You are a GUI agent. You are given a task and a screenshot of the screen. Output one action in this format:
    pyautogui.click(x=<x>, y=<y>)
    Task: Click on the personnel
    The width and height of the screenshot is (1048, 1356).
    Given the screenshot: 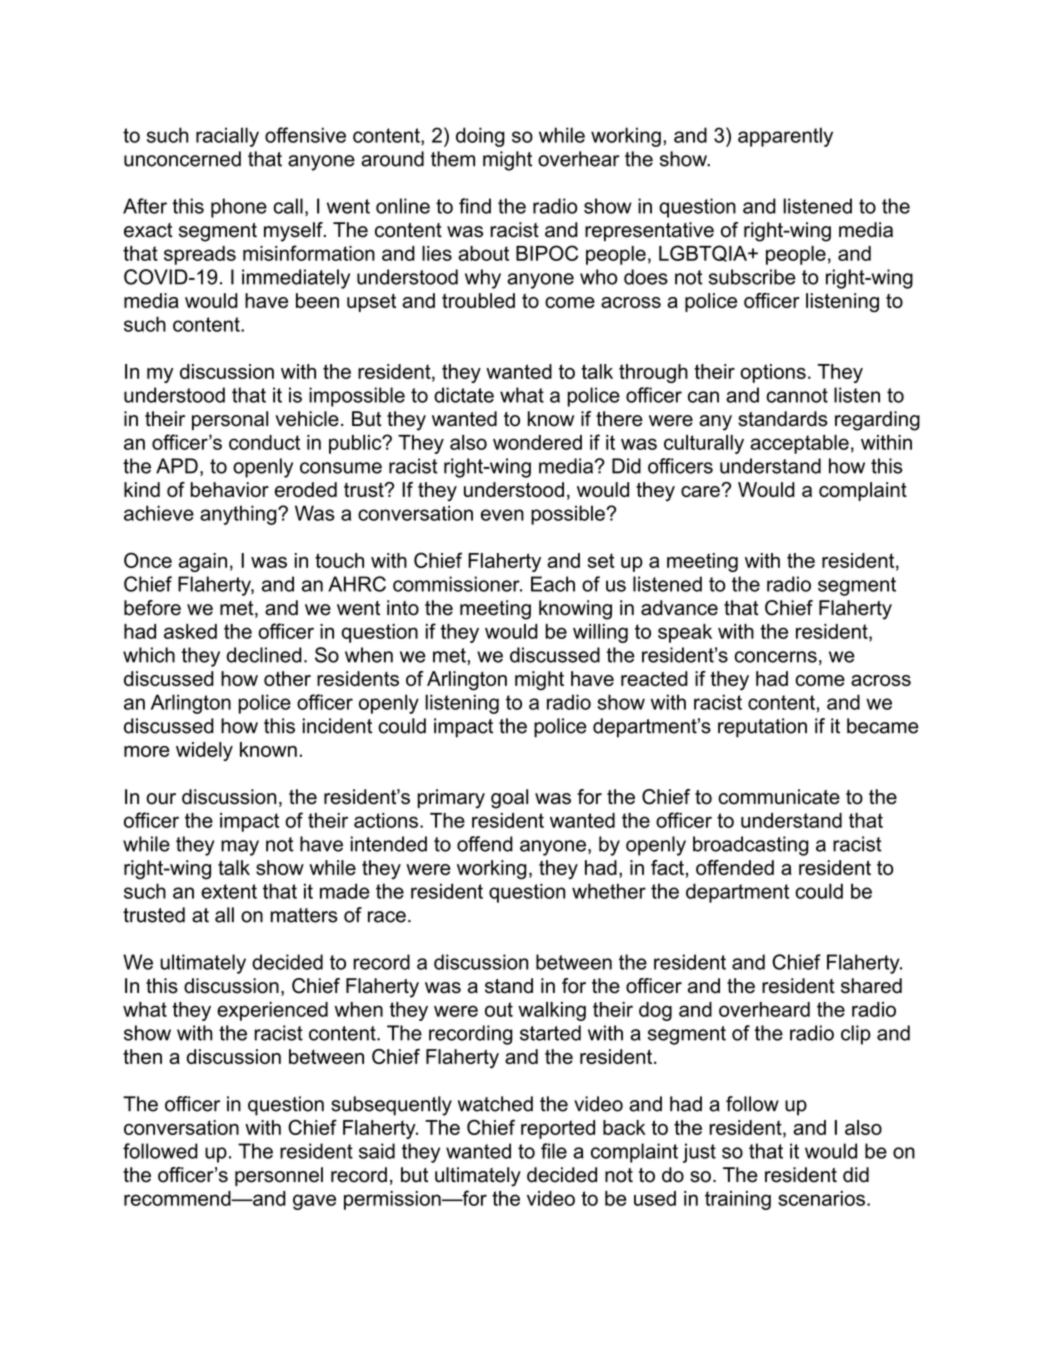 What is the action you would take?
    pyautogui.click(x=279, y=1176)
